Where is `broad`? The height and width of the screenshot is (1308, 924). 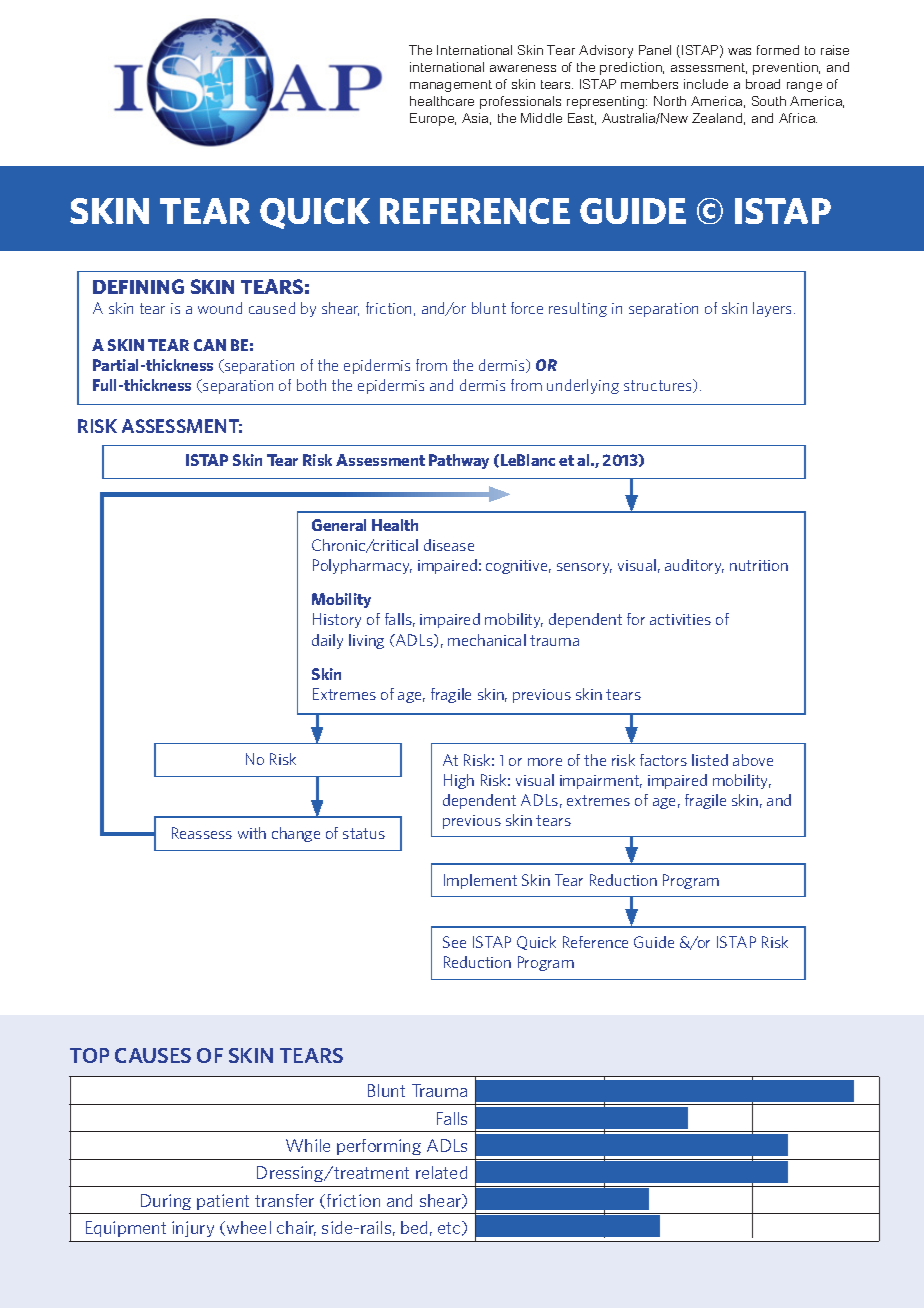 broad is located at coordinates (763, 84).
